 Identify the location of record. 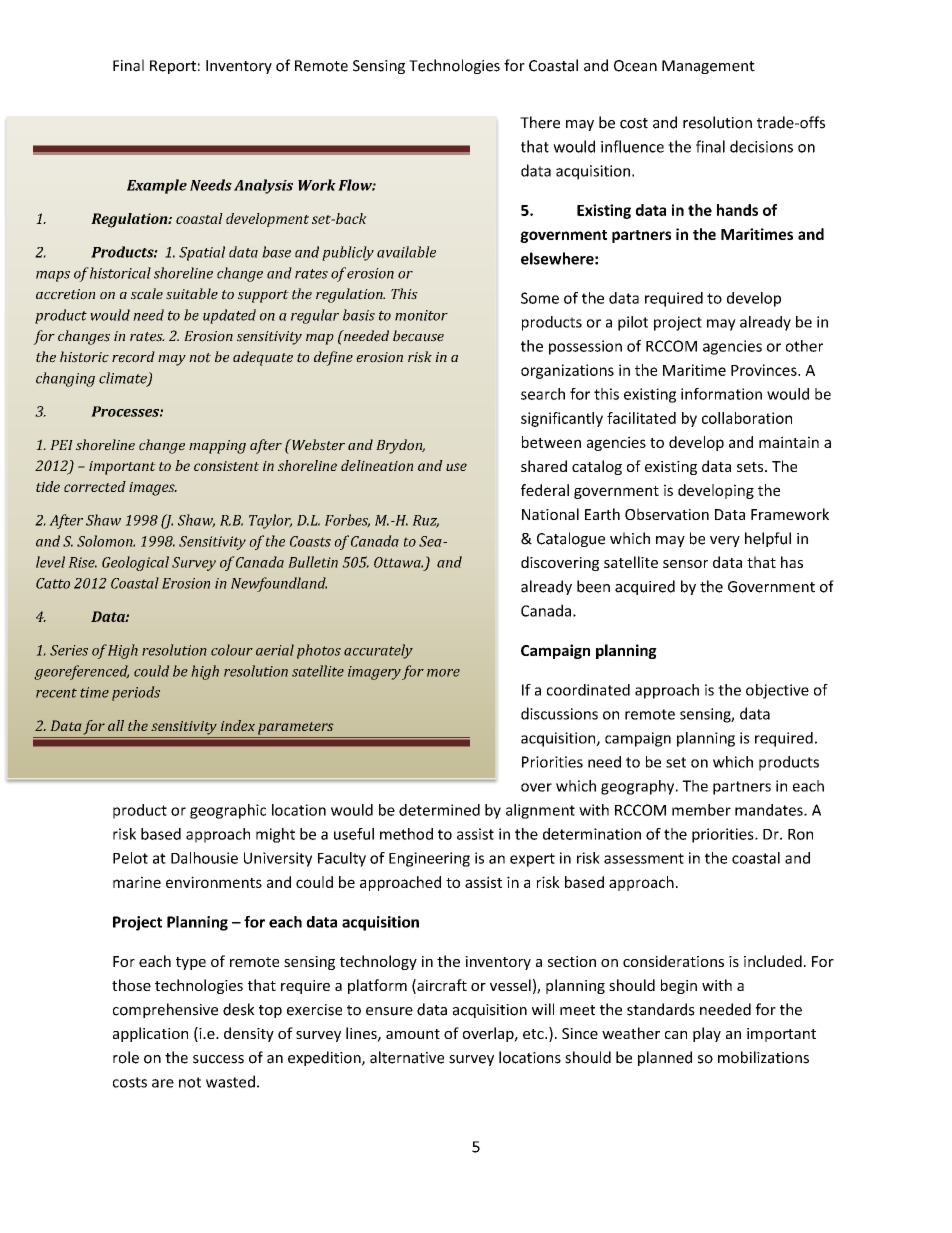
(133, 357).
